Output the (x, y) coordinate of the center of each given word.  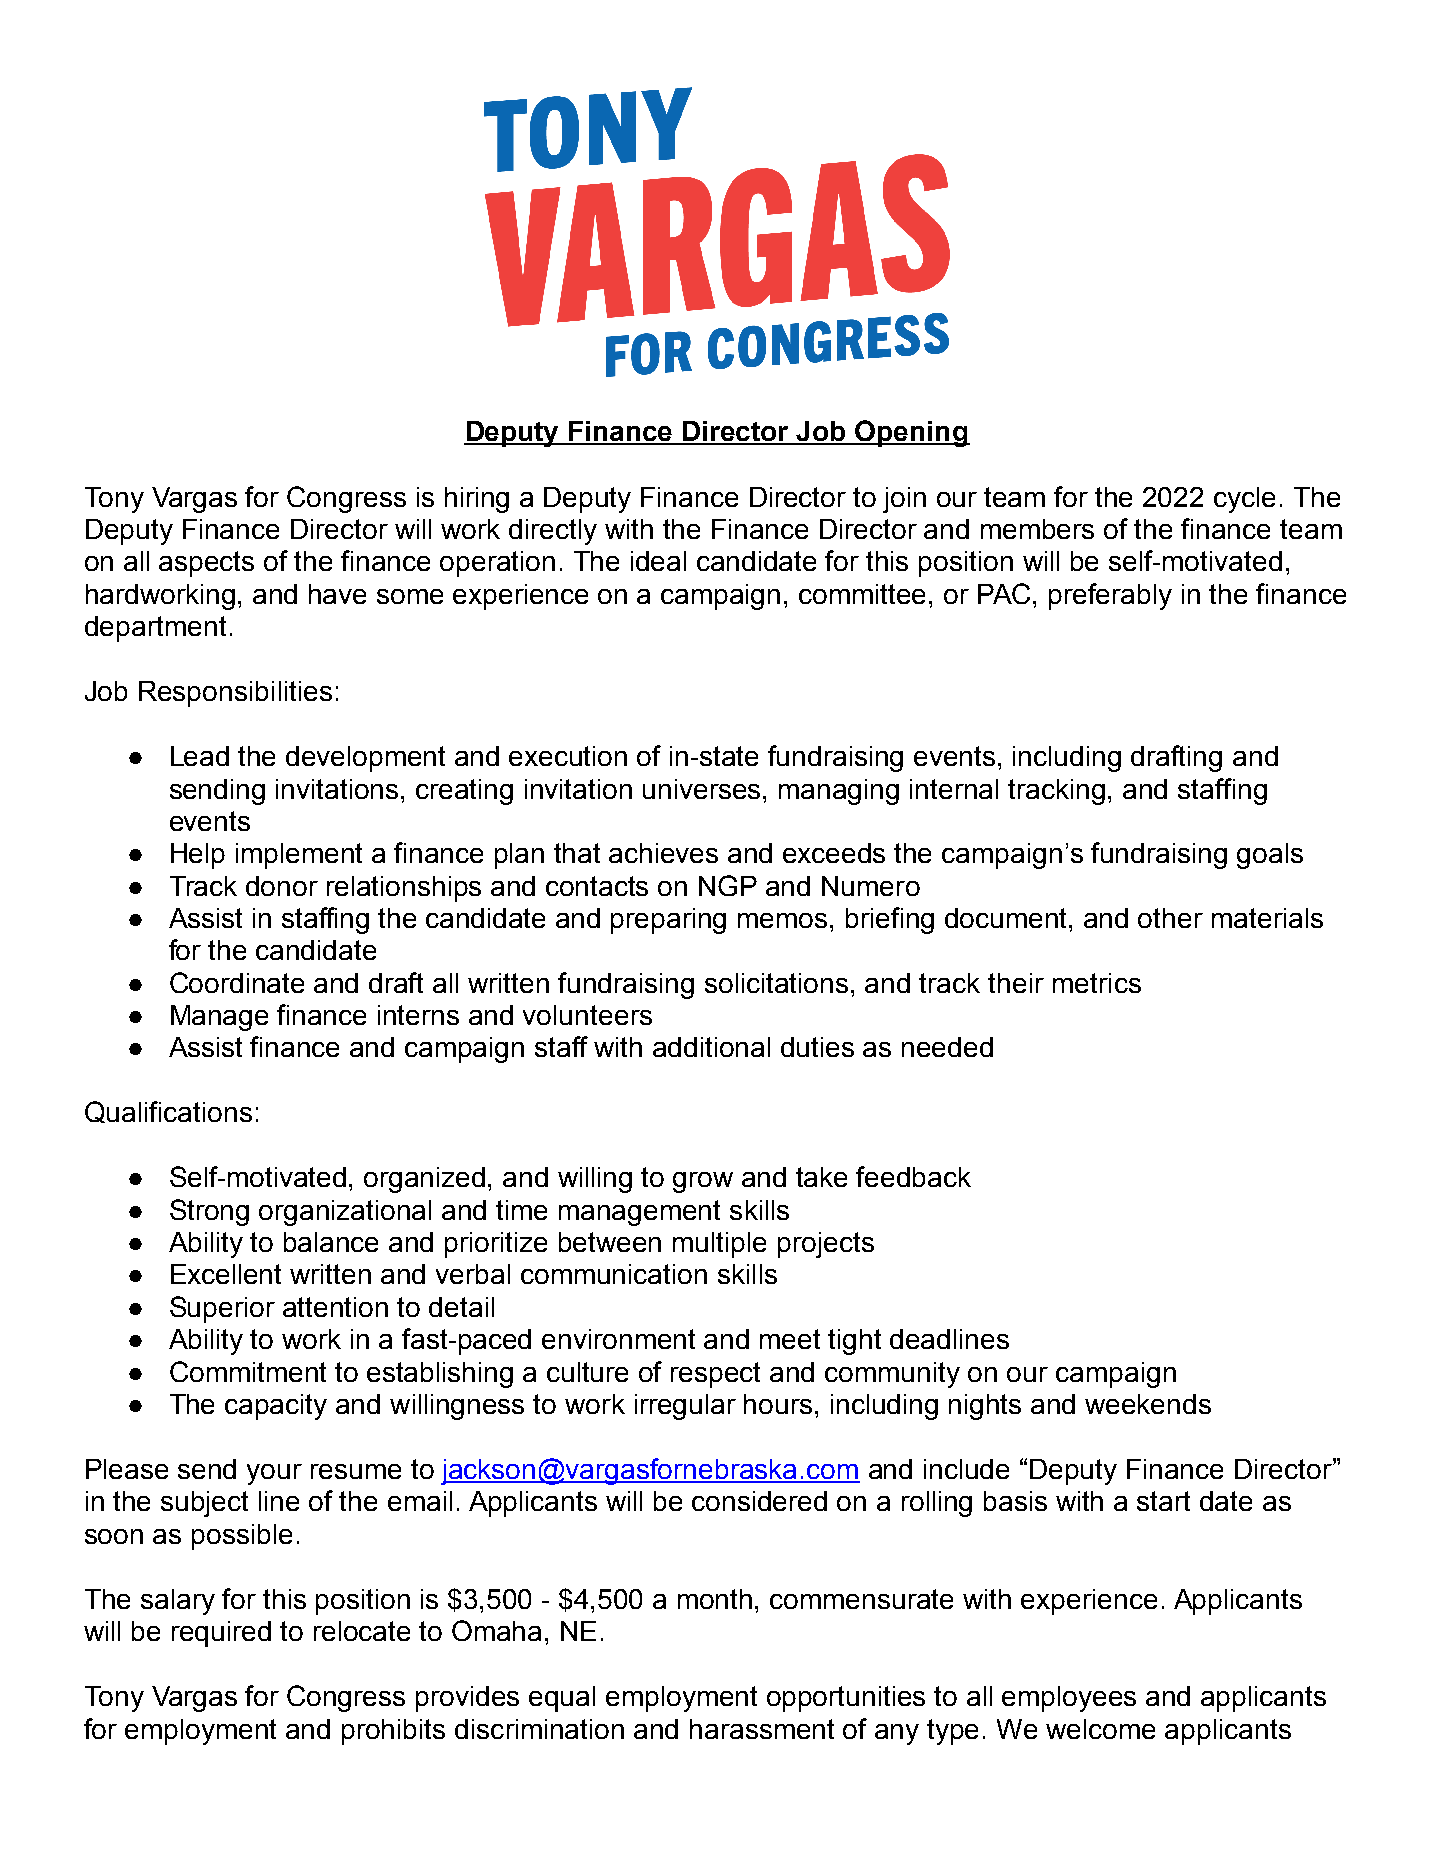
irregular (685, 1407)
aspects (206, 564)
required (221, 1634)
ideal (658, 561)
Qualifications (168, 1112)
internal (954, 789)
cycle (1244, 500)
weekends (1148, 1404)
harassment (762, 1729)
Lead (200, 756)
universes (703, 789)
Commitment (248, 1371)
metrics (1097, 983)
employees (1069, 1699)
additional (711, 1047)
